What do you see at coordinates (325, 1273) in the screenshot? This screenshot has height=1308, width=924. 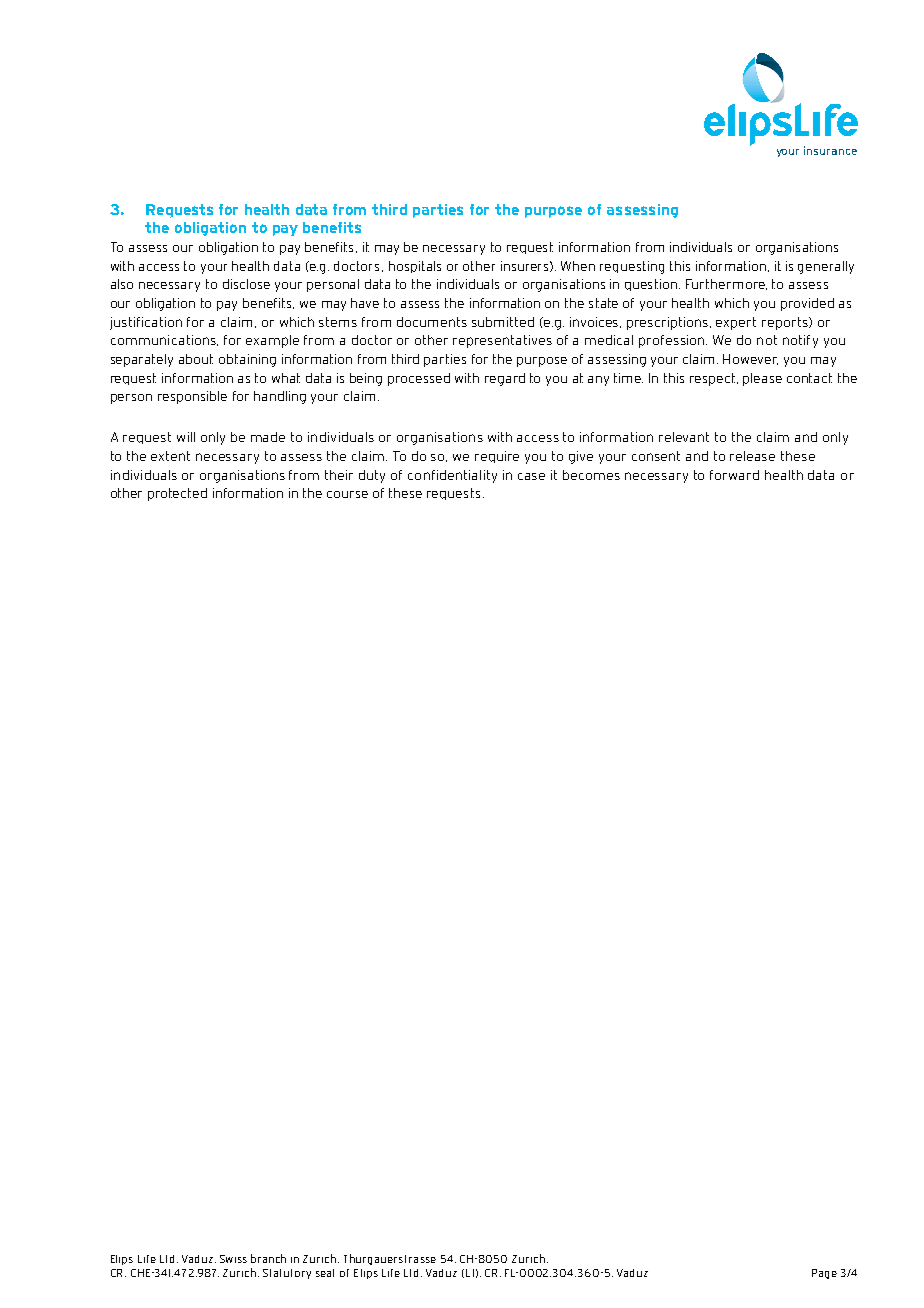 I see `seat` at bounding box center [325, 1273].
